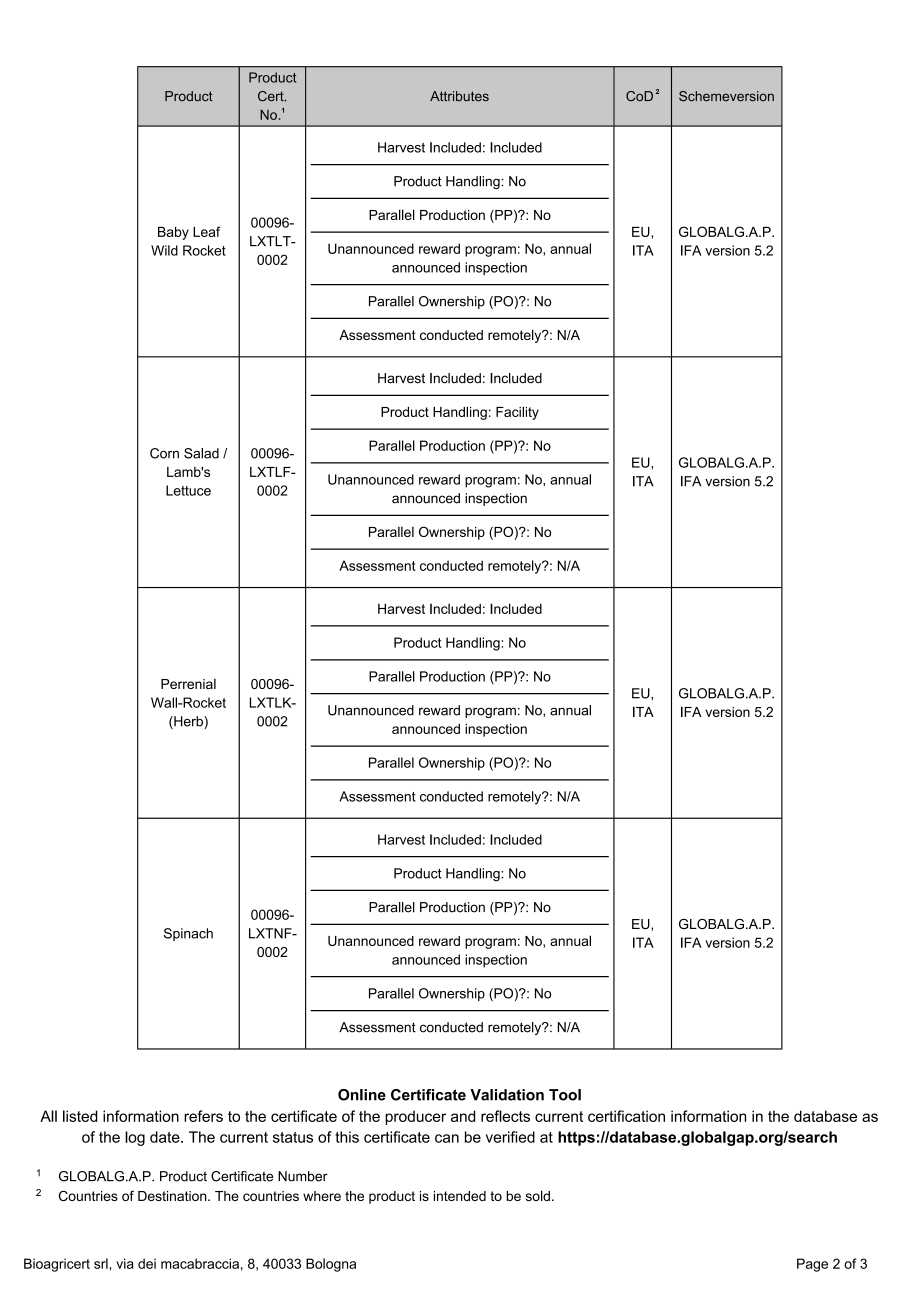 The image size is (924, 1308). I want to click on Herb, so click(188, 722).
